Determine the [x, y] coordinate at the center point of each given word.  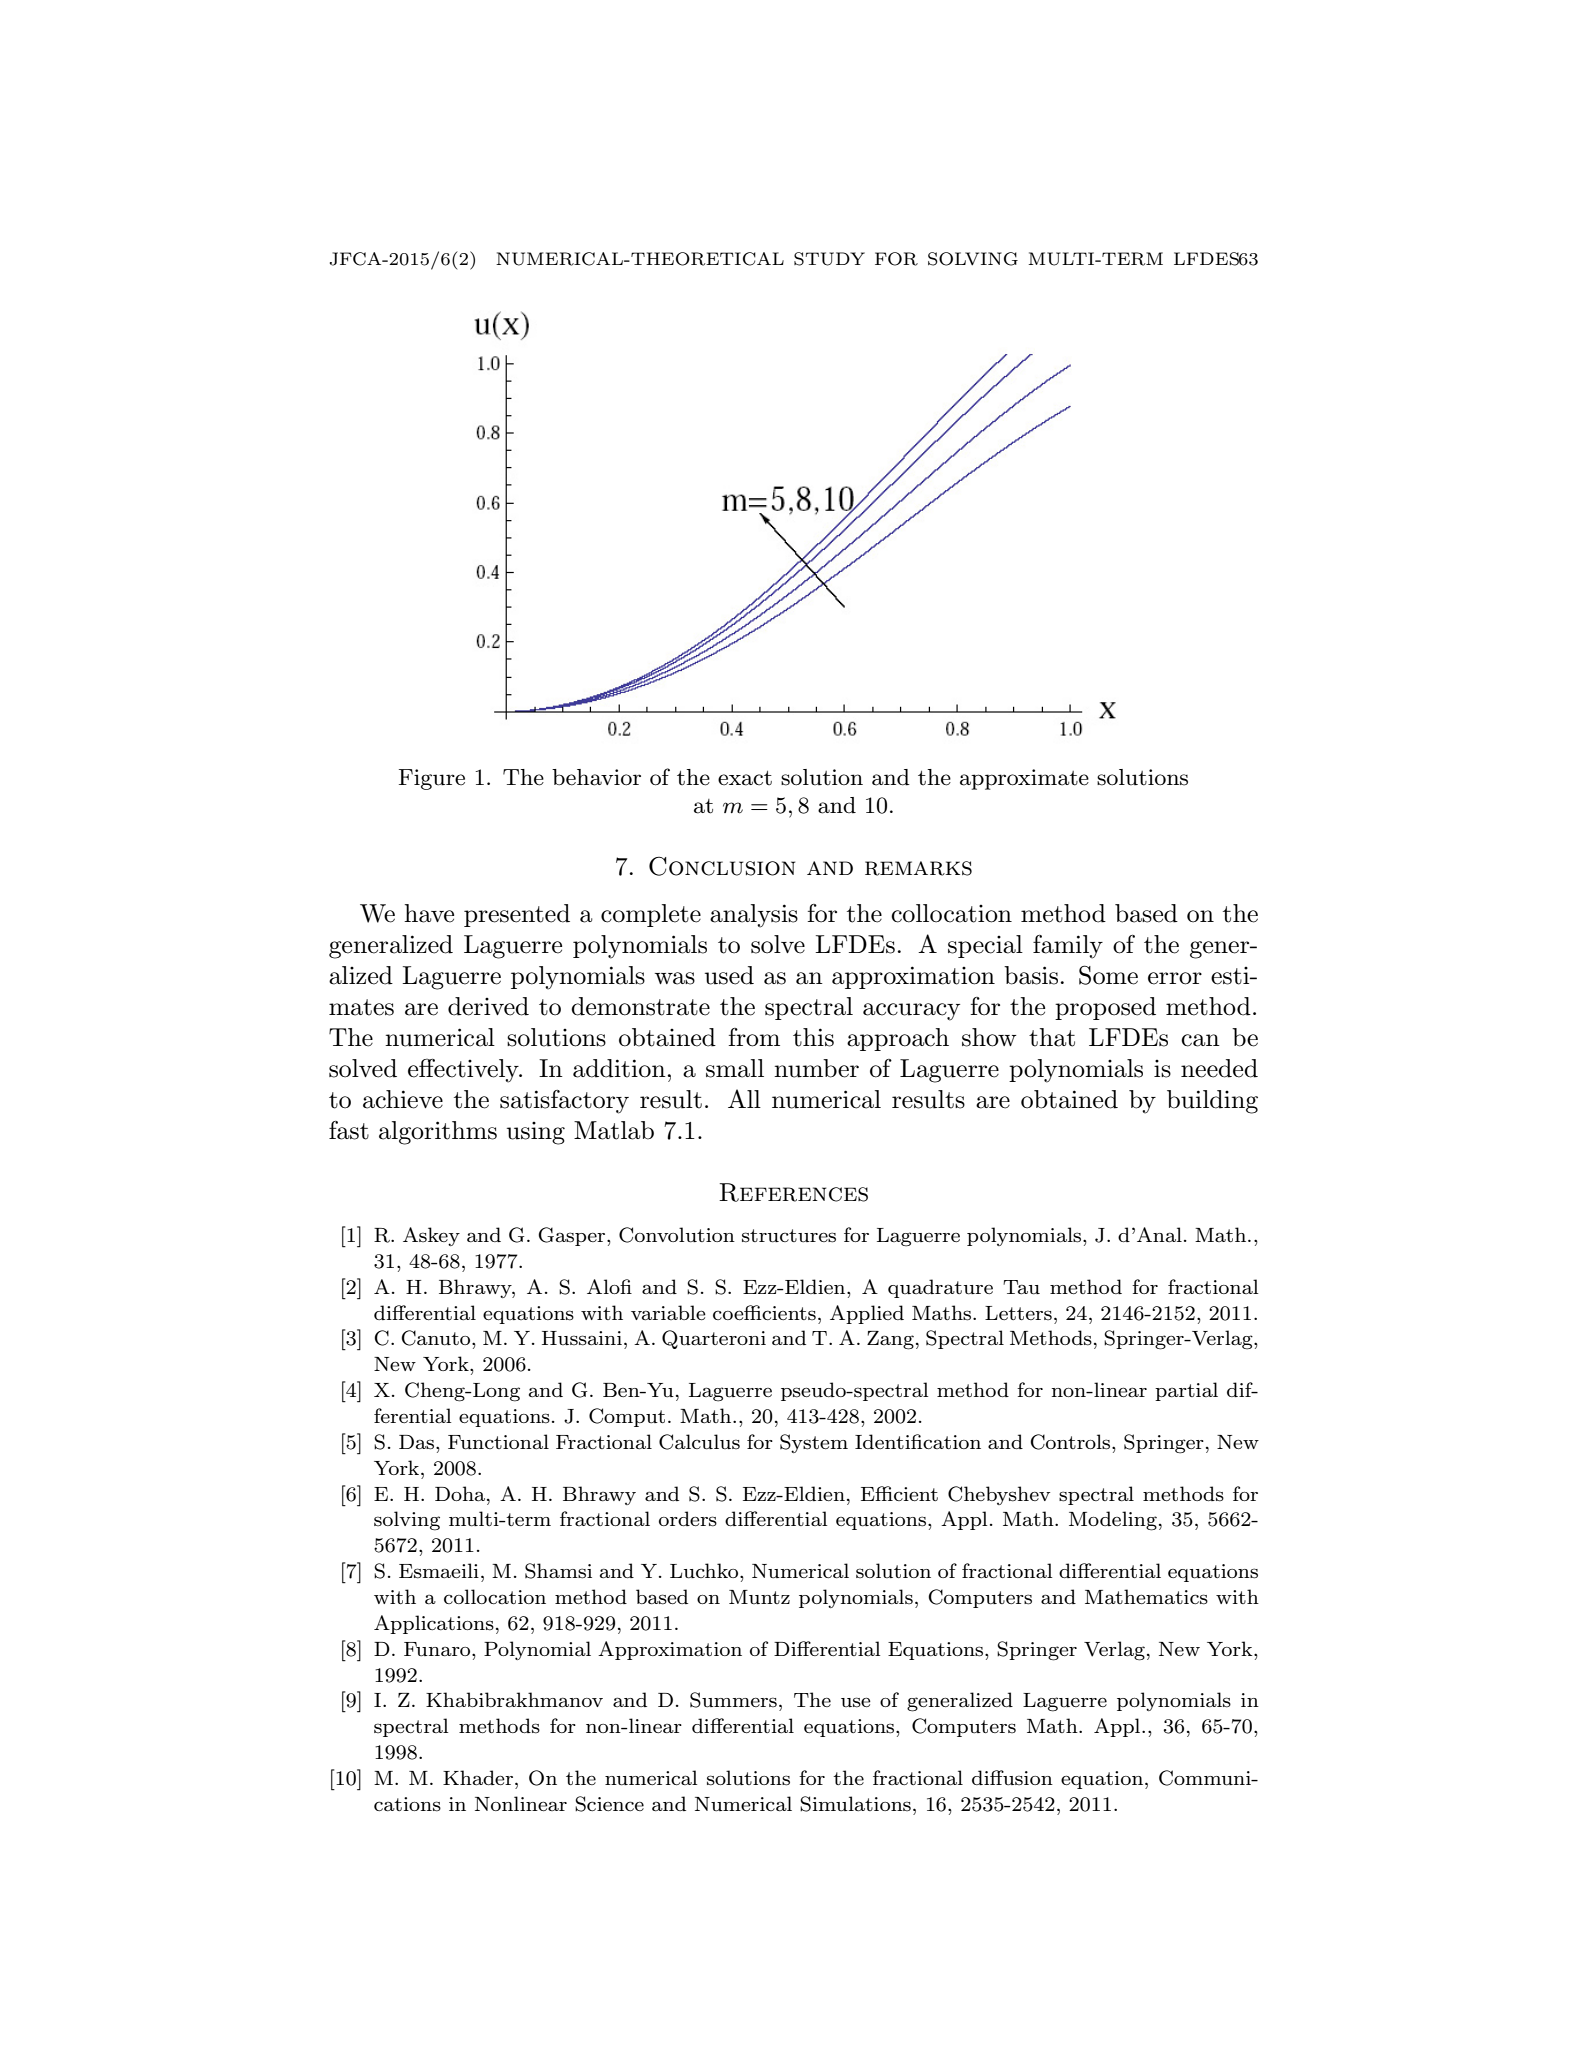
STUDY [829, 259]
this [813, 1037]
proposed [1105, 1008]
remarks [918, 868]
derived [488, 1006]
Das [418, 1442]
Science [609, 1804]
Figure [432, 779]
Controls [1071, 1442]
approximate [1024, 779]
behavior [596, 777]
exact [745, 778]
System [814, 1443]
